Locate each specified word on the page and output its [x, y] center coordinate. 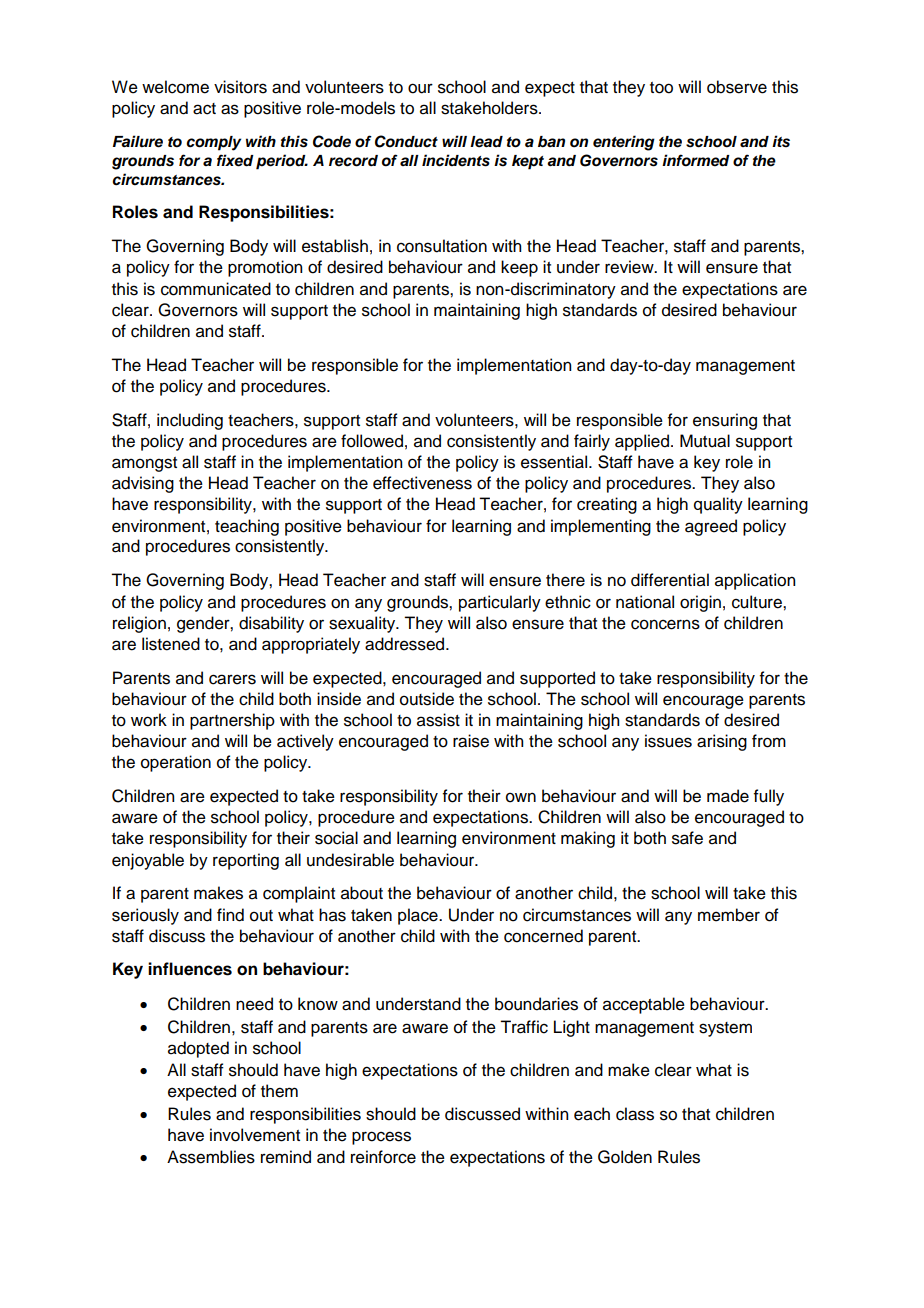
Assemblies [211, 1157]
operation [176, 763]
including [190, 421]
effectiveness [422, 483]
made [728, 796]
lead [486, 142]
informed [696, 160]
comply [213, 143]
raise [471, 741]
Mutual [705, 441]
